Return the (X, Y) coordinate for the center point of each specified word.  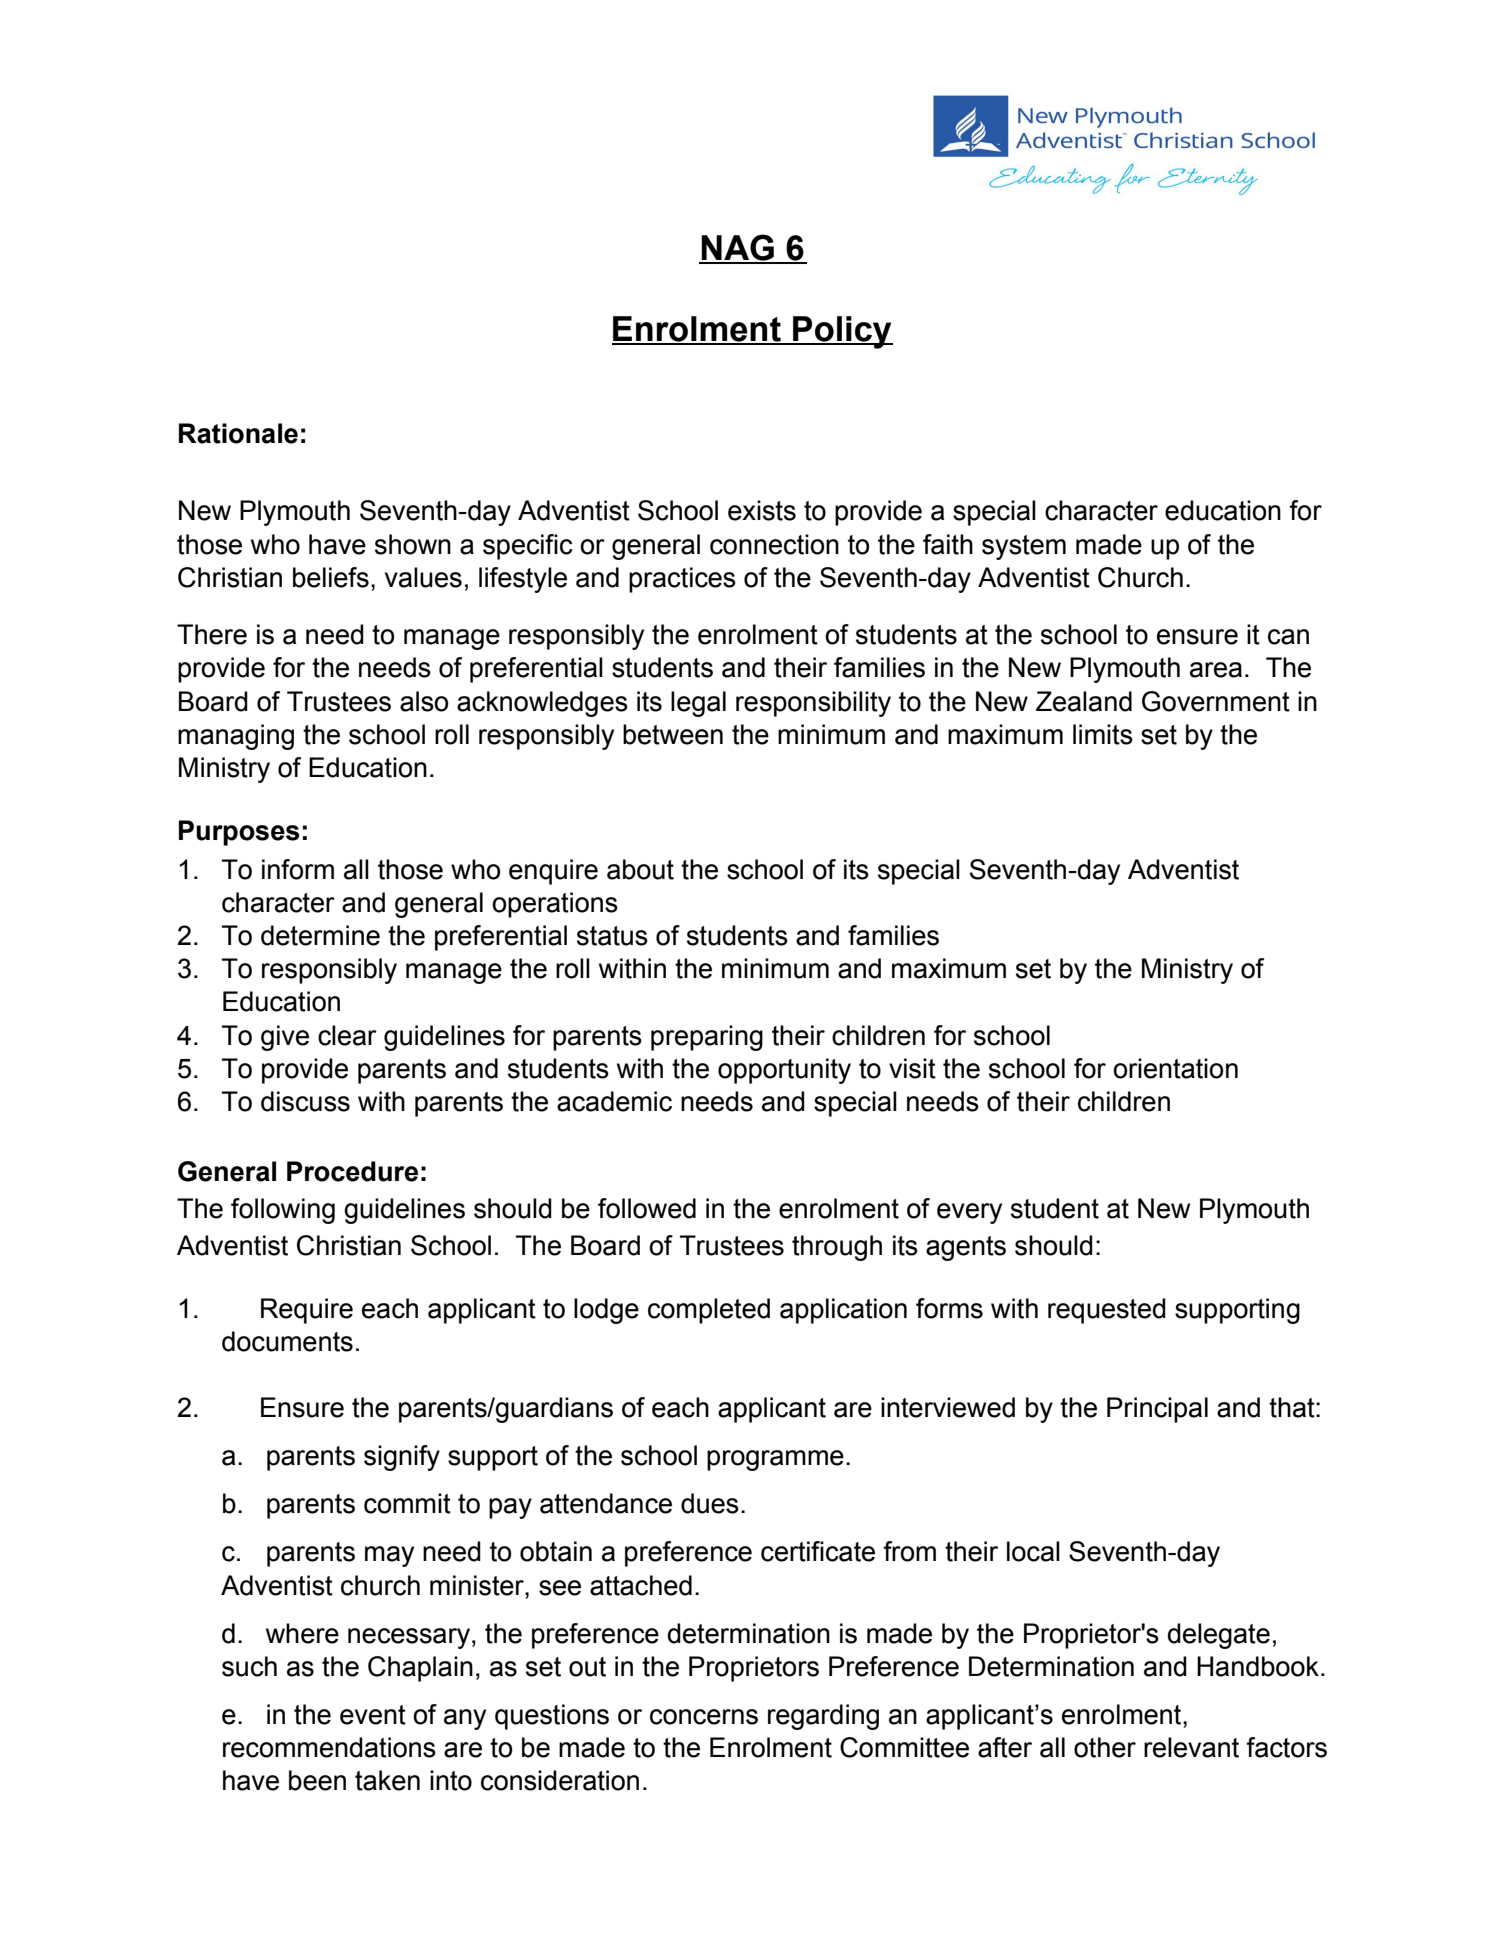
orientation (1175, 1068)
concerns (704, 1717)
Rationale (238, 433)
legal (698, 704)
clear (347, 1035)
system (1024, 547)
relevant (1191, 1747)
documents (287, 1341)
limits (1103, 734)
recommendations (329, 1747)
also (424, 701)
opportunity (784, 1071)
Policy (842, 332)
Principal (1157, 1410)
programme (775, 1460)
